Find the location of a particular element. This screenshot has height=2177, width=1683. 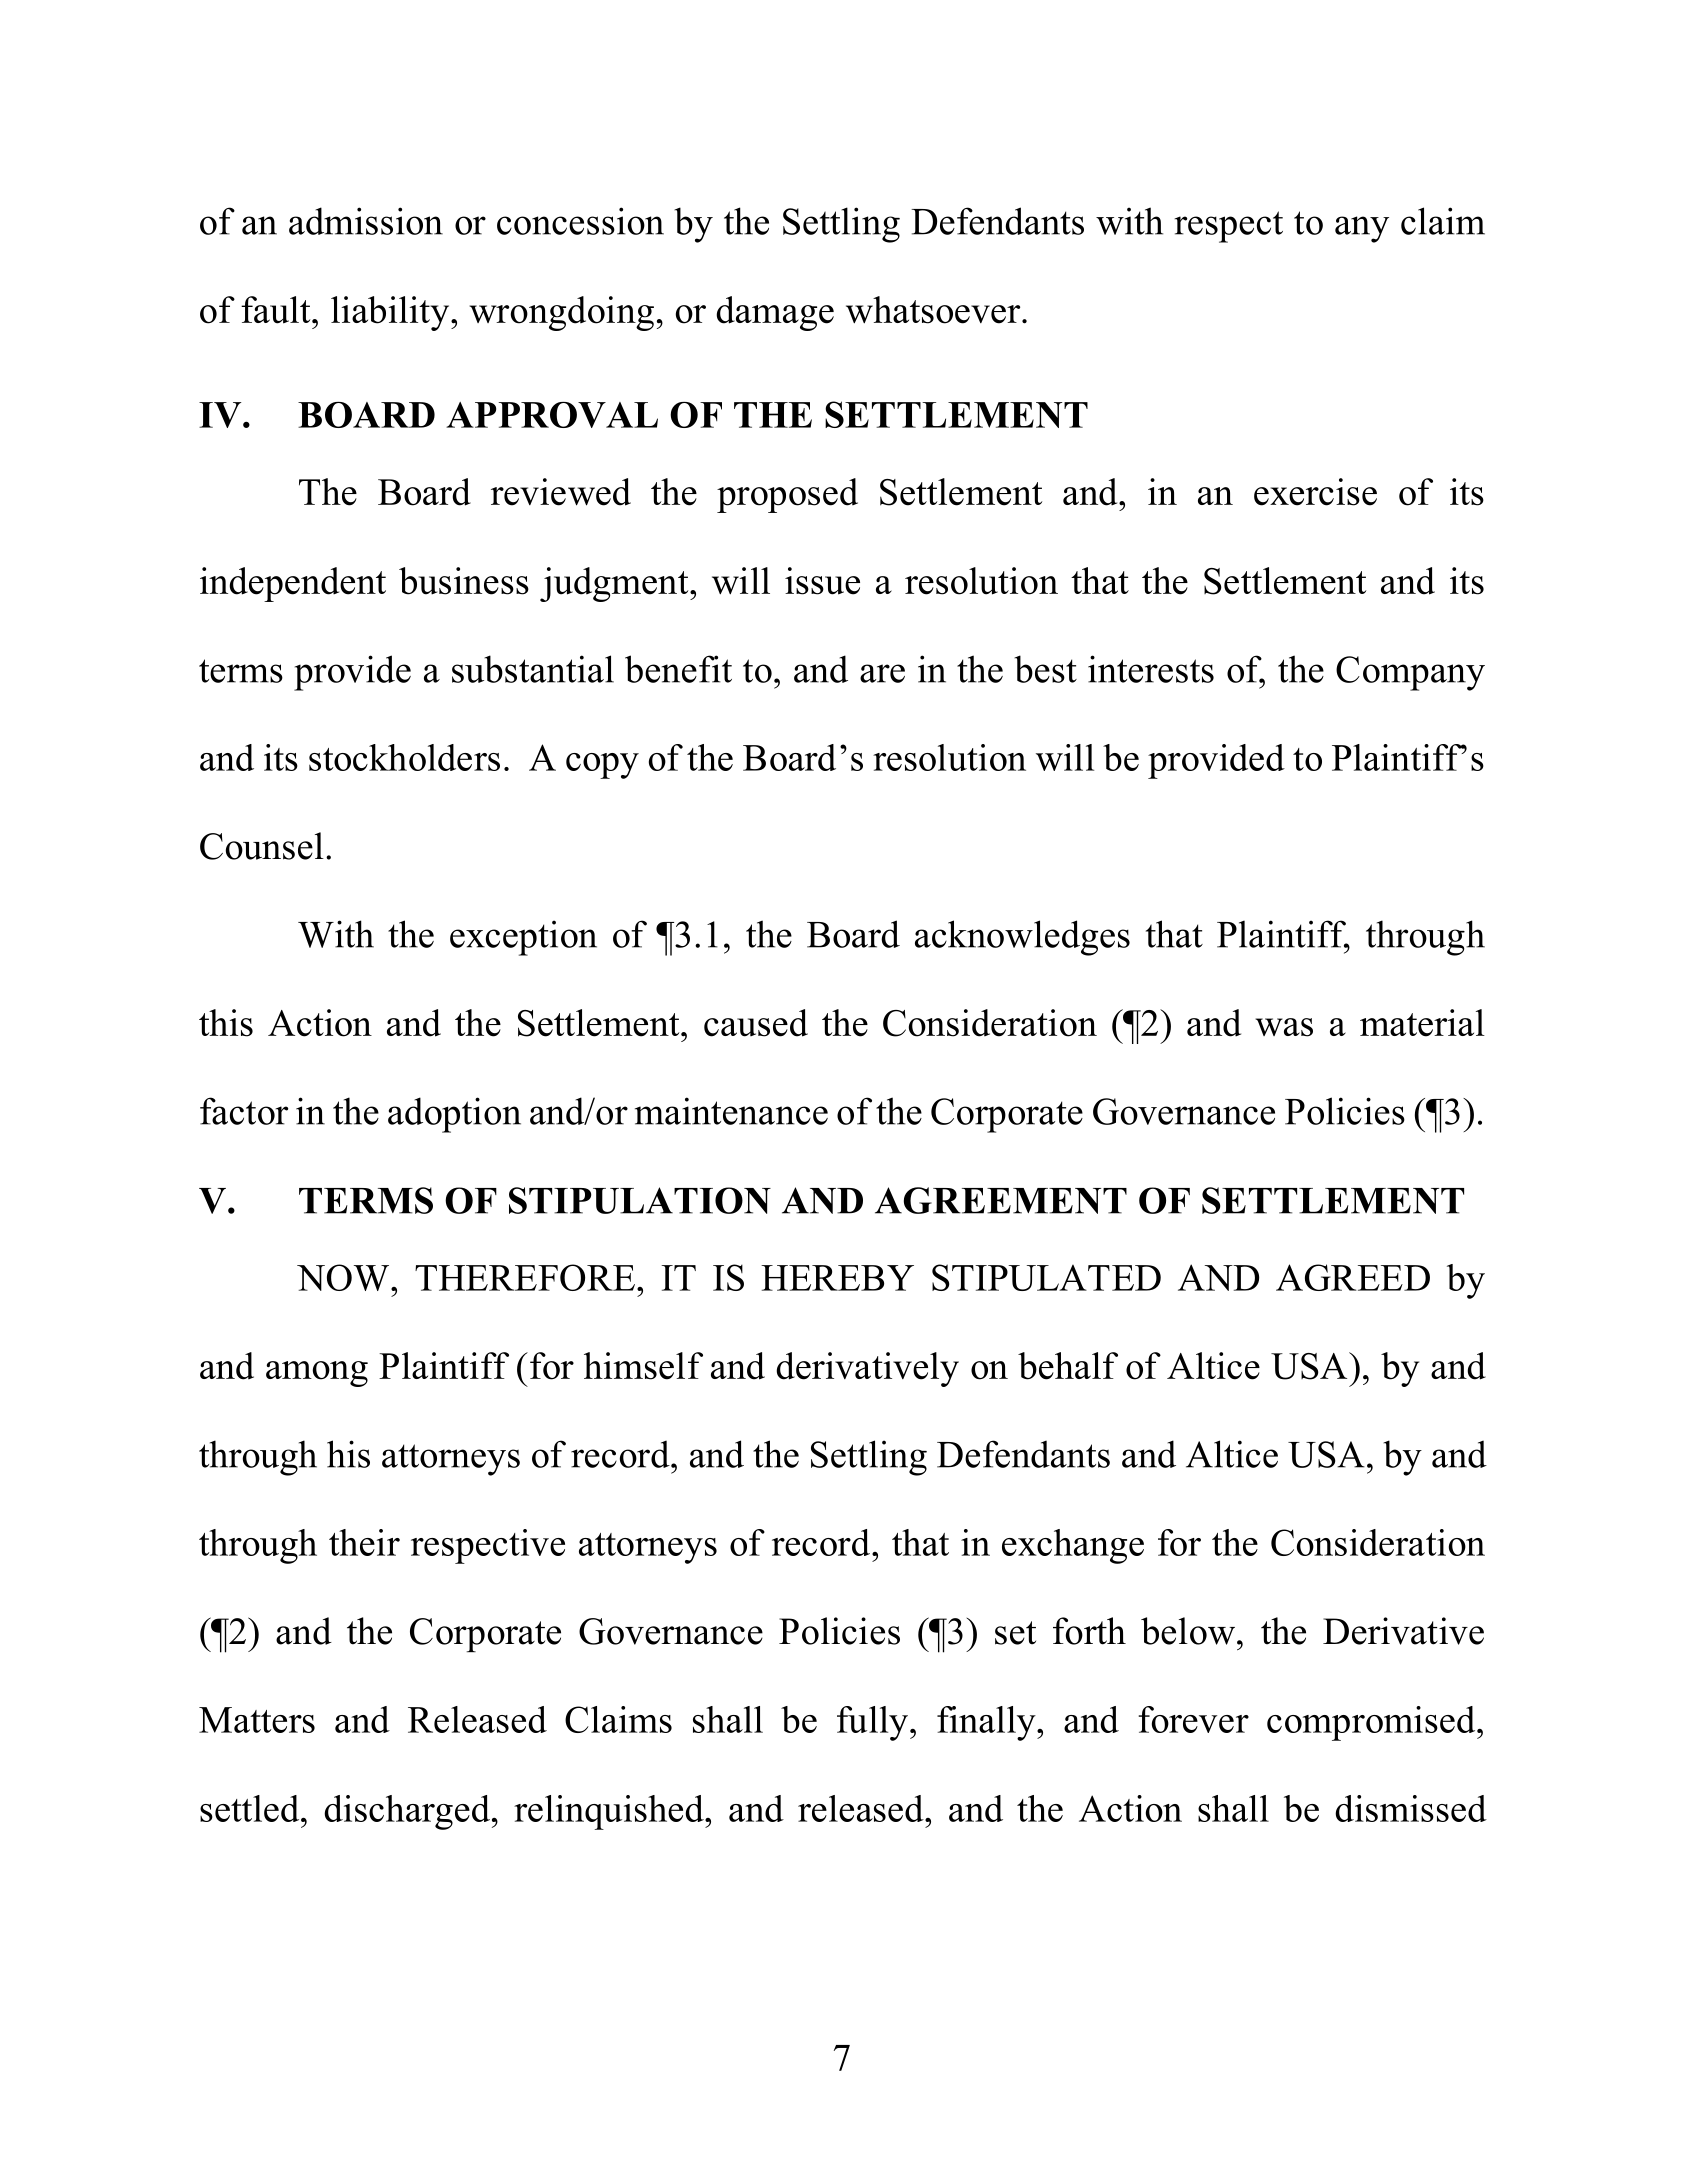

interests is located at coordinates (1151, 669).
